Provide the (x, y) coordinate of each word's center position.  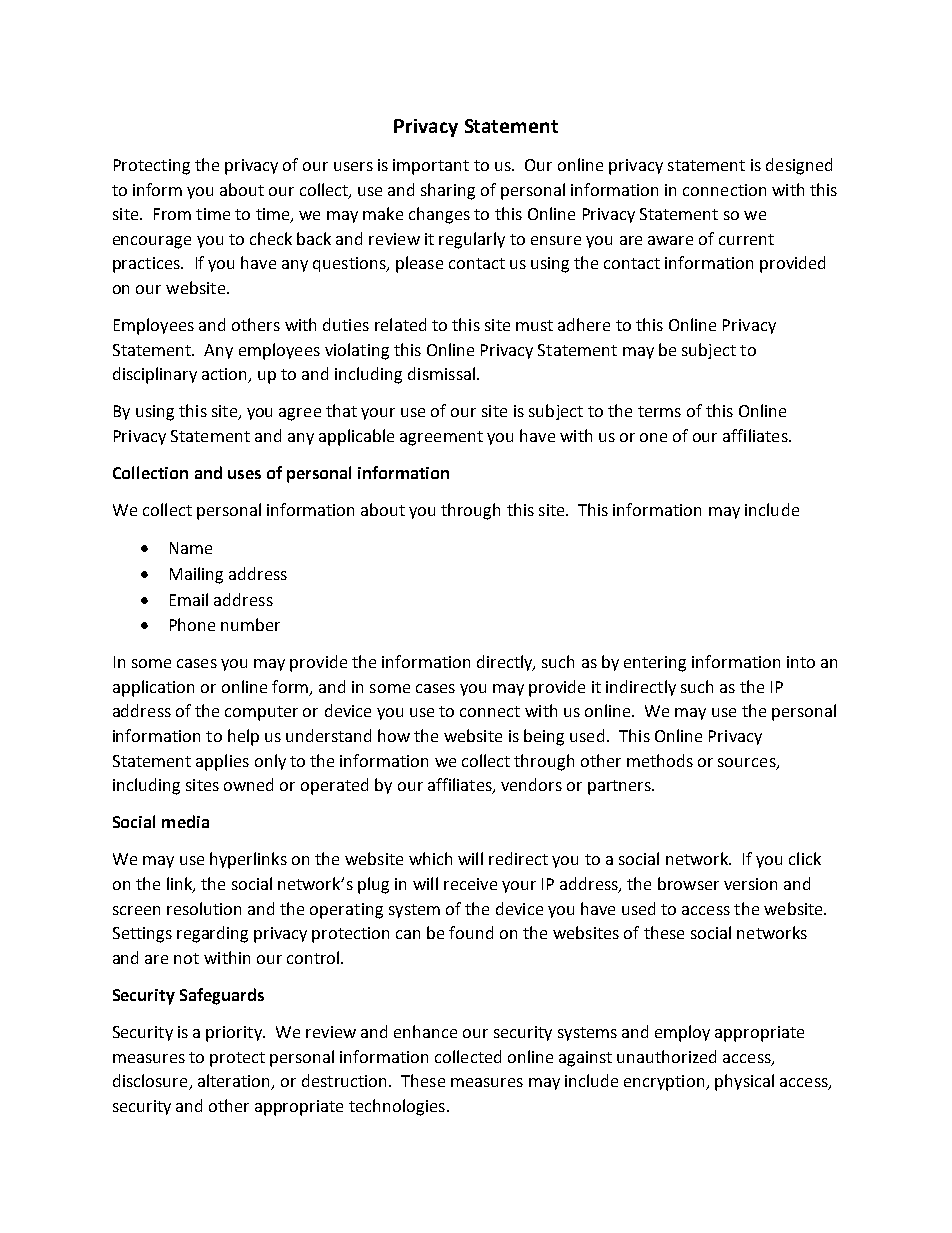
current (746, 239)
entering (655, 664)
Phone (192, 624)
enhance (425, 1031)
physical (744, 1082)
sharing (448, 191)
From (172, 214)
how (394, 735)
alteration (235, 1082)
